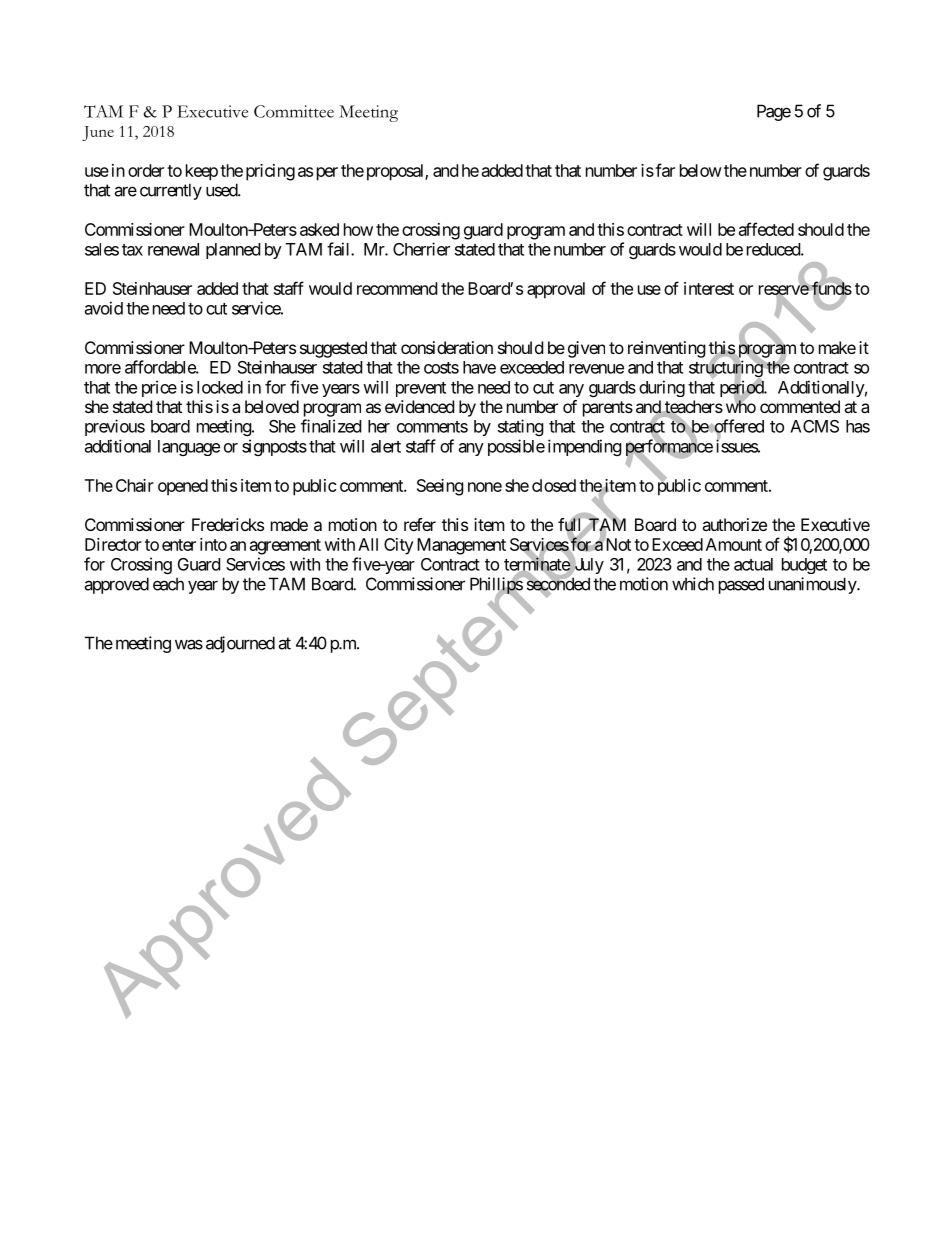 The height and width of the screenshot is (1233, 952). Describe the element at coordinates (461, 546) in the screenshot. I see `Management` at that location.
